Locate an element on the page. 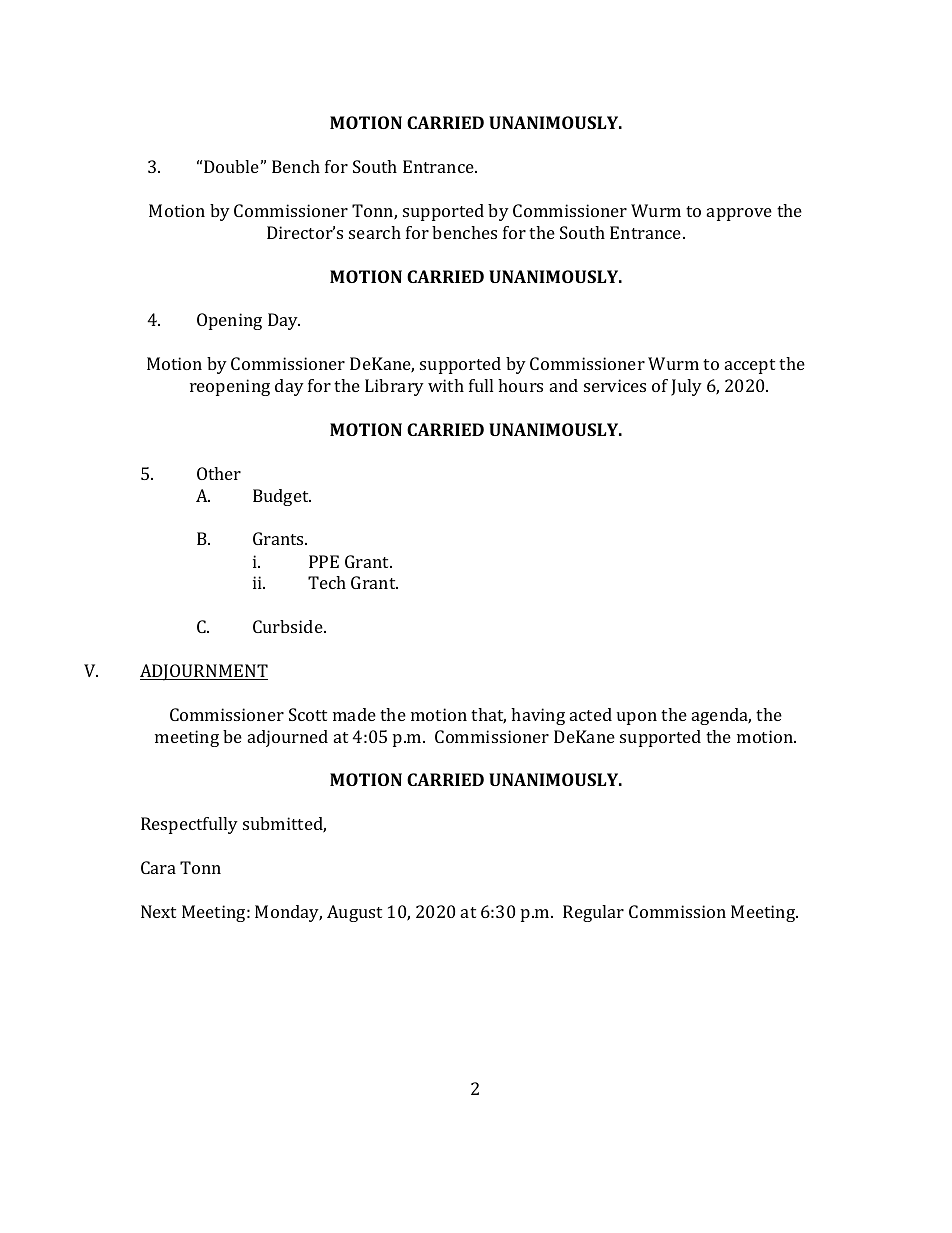 The height and width of the page is (1233, 952). approve is located at coordinates (739, 214).
